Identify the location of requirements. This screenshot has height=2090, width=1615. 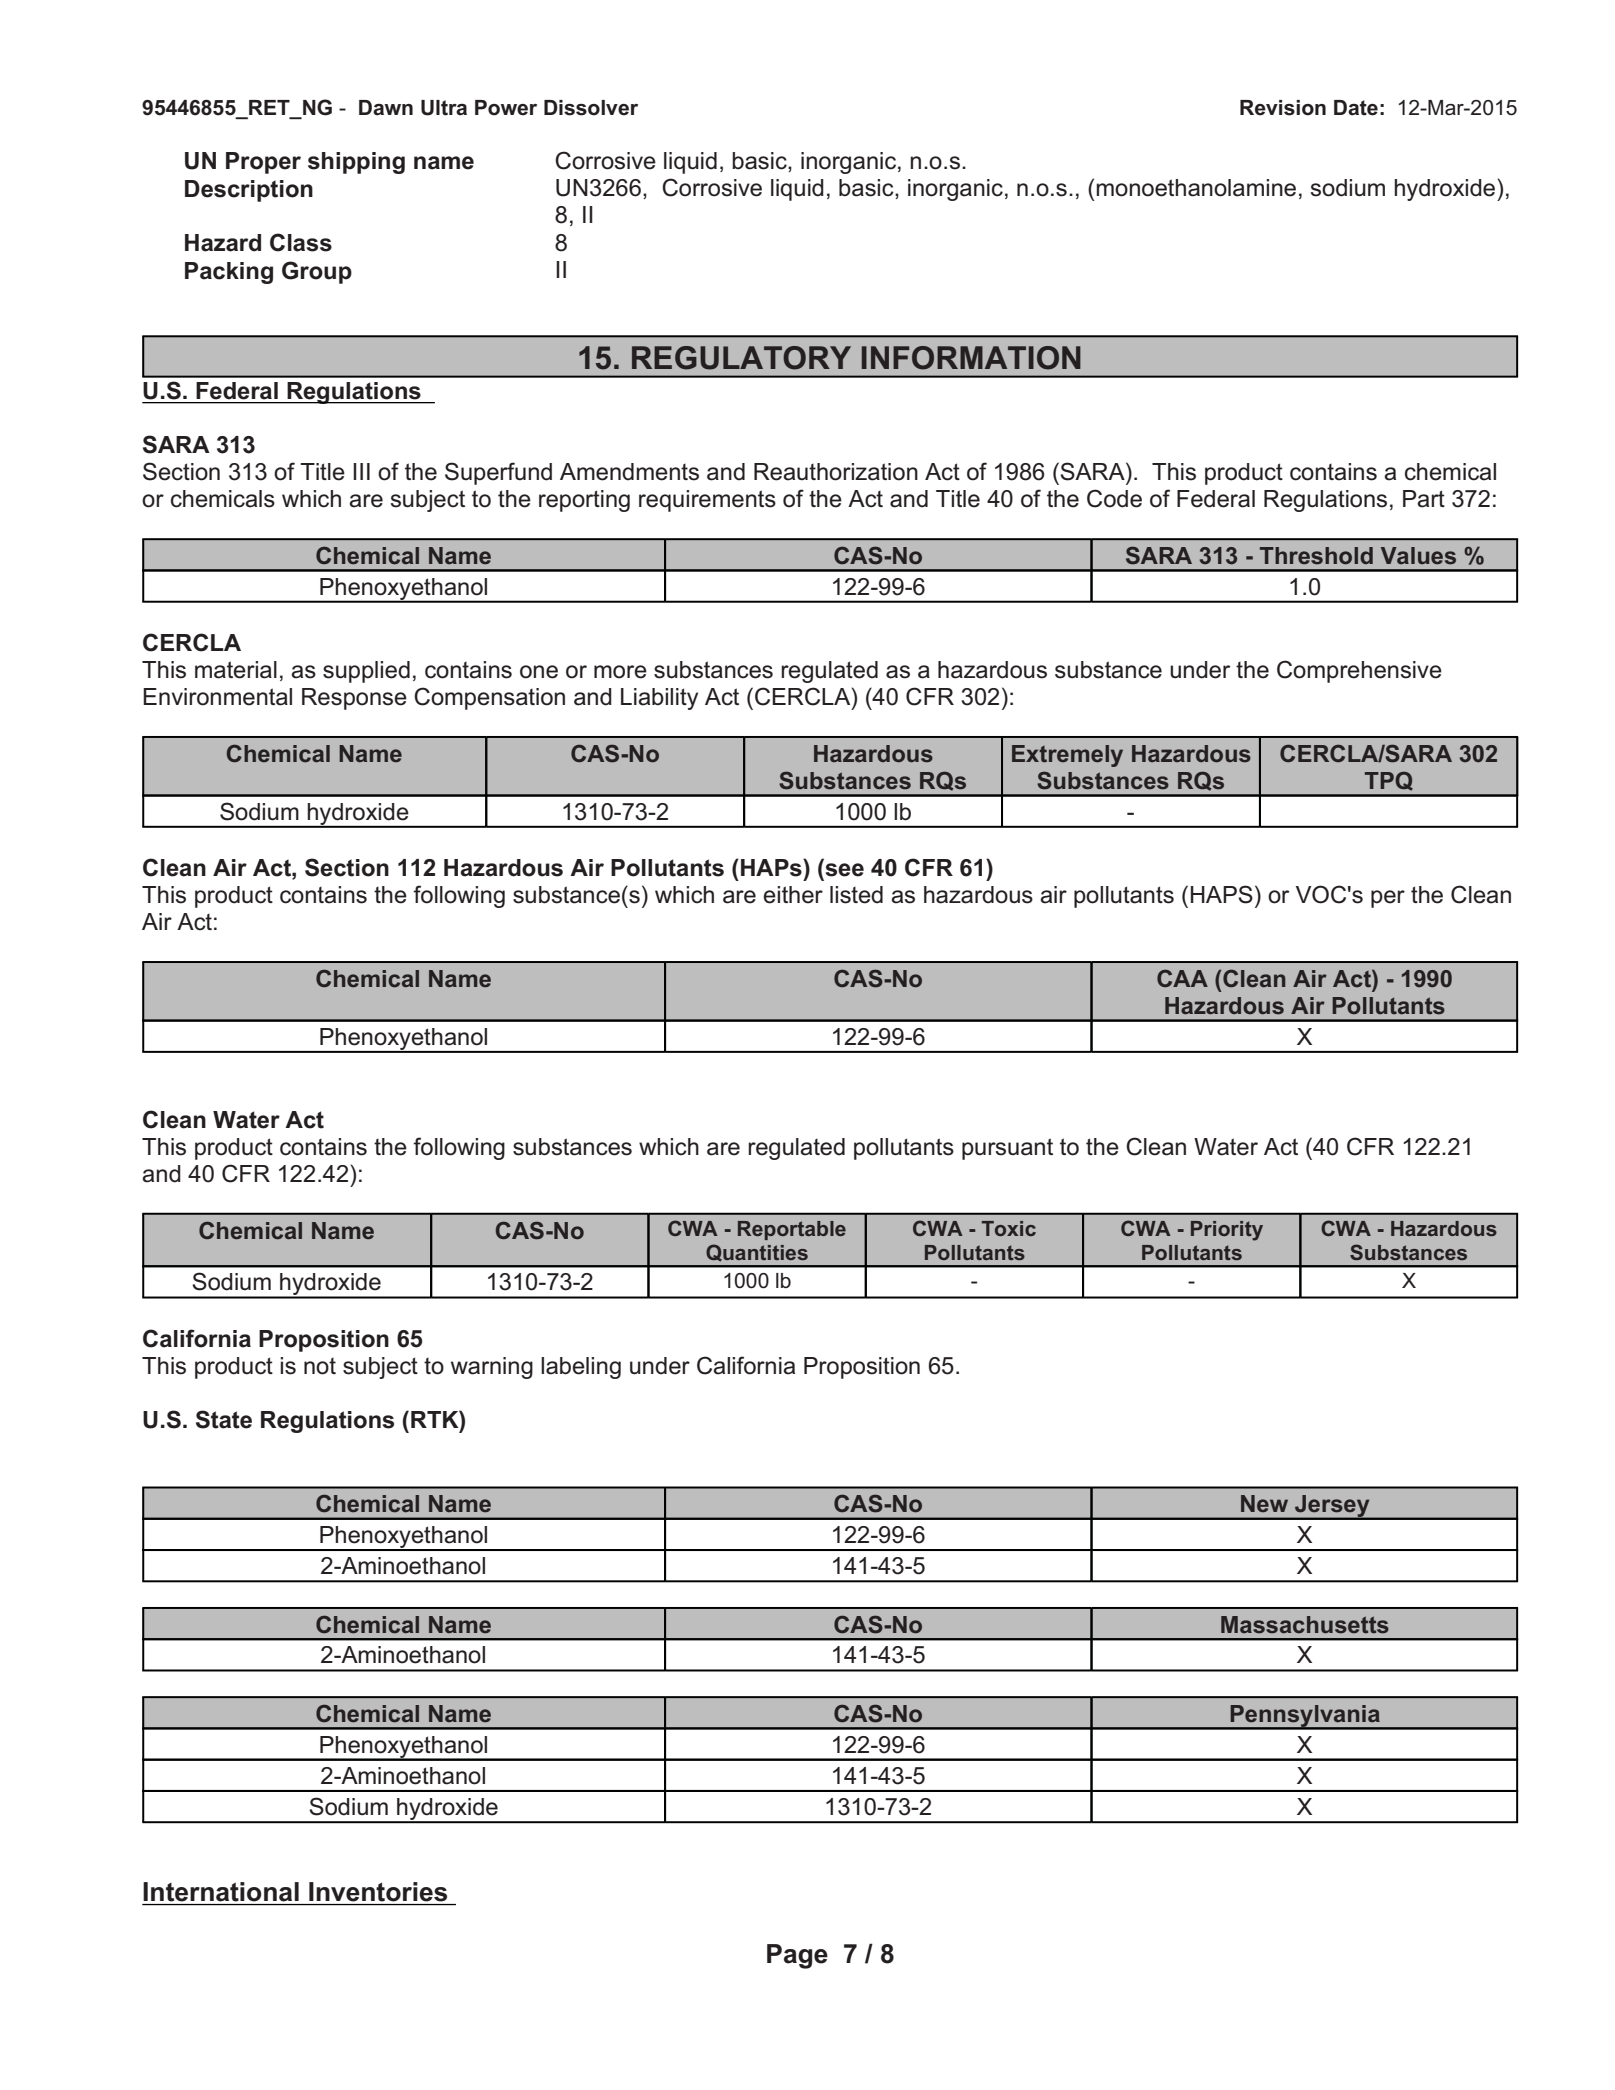
(707, 501).
